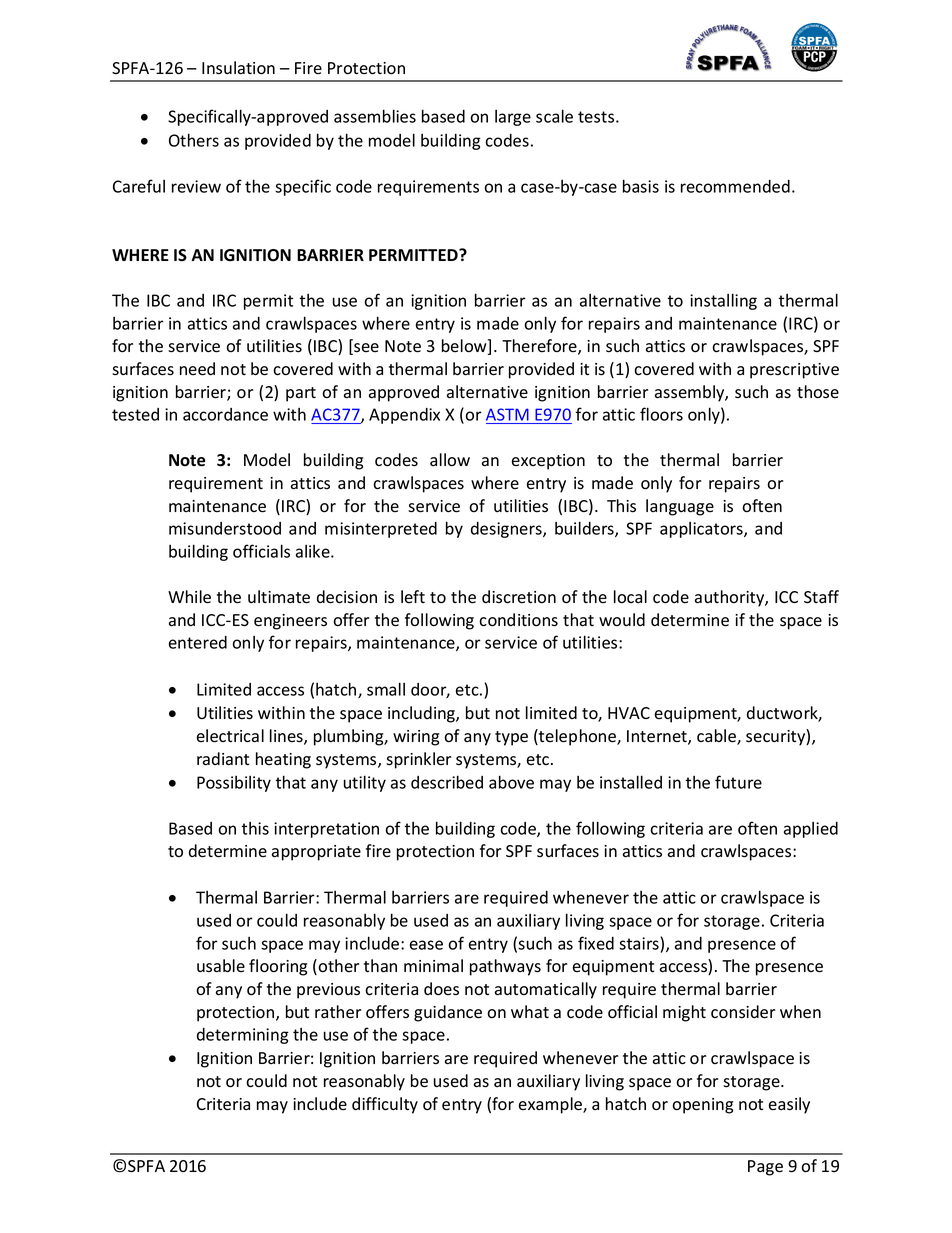  Describe the element at coordinates (540, 347) in the screenshot. I see `Therefore` at that location.
